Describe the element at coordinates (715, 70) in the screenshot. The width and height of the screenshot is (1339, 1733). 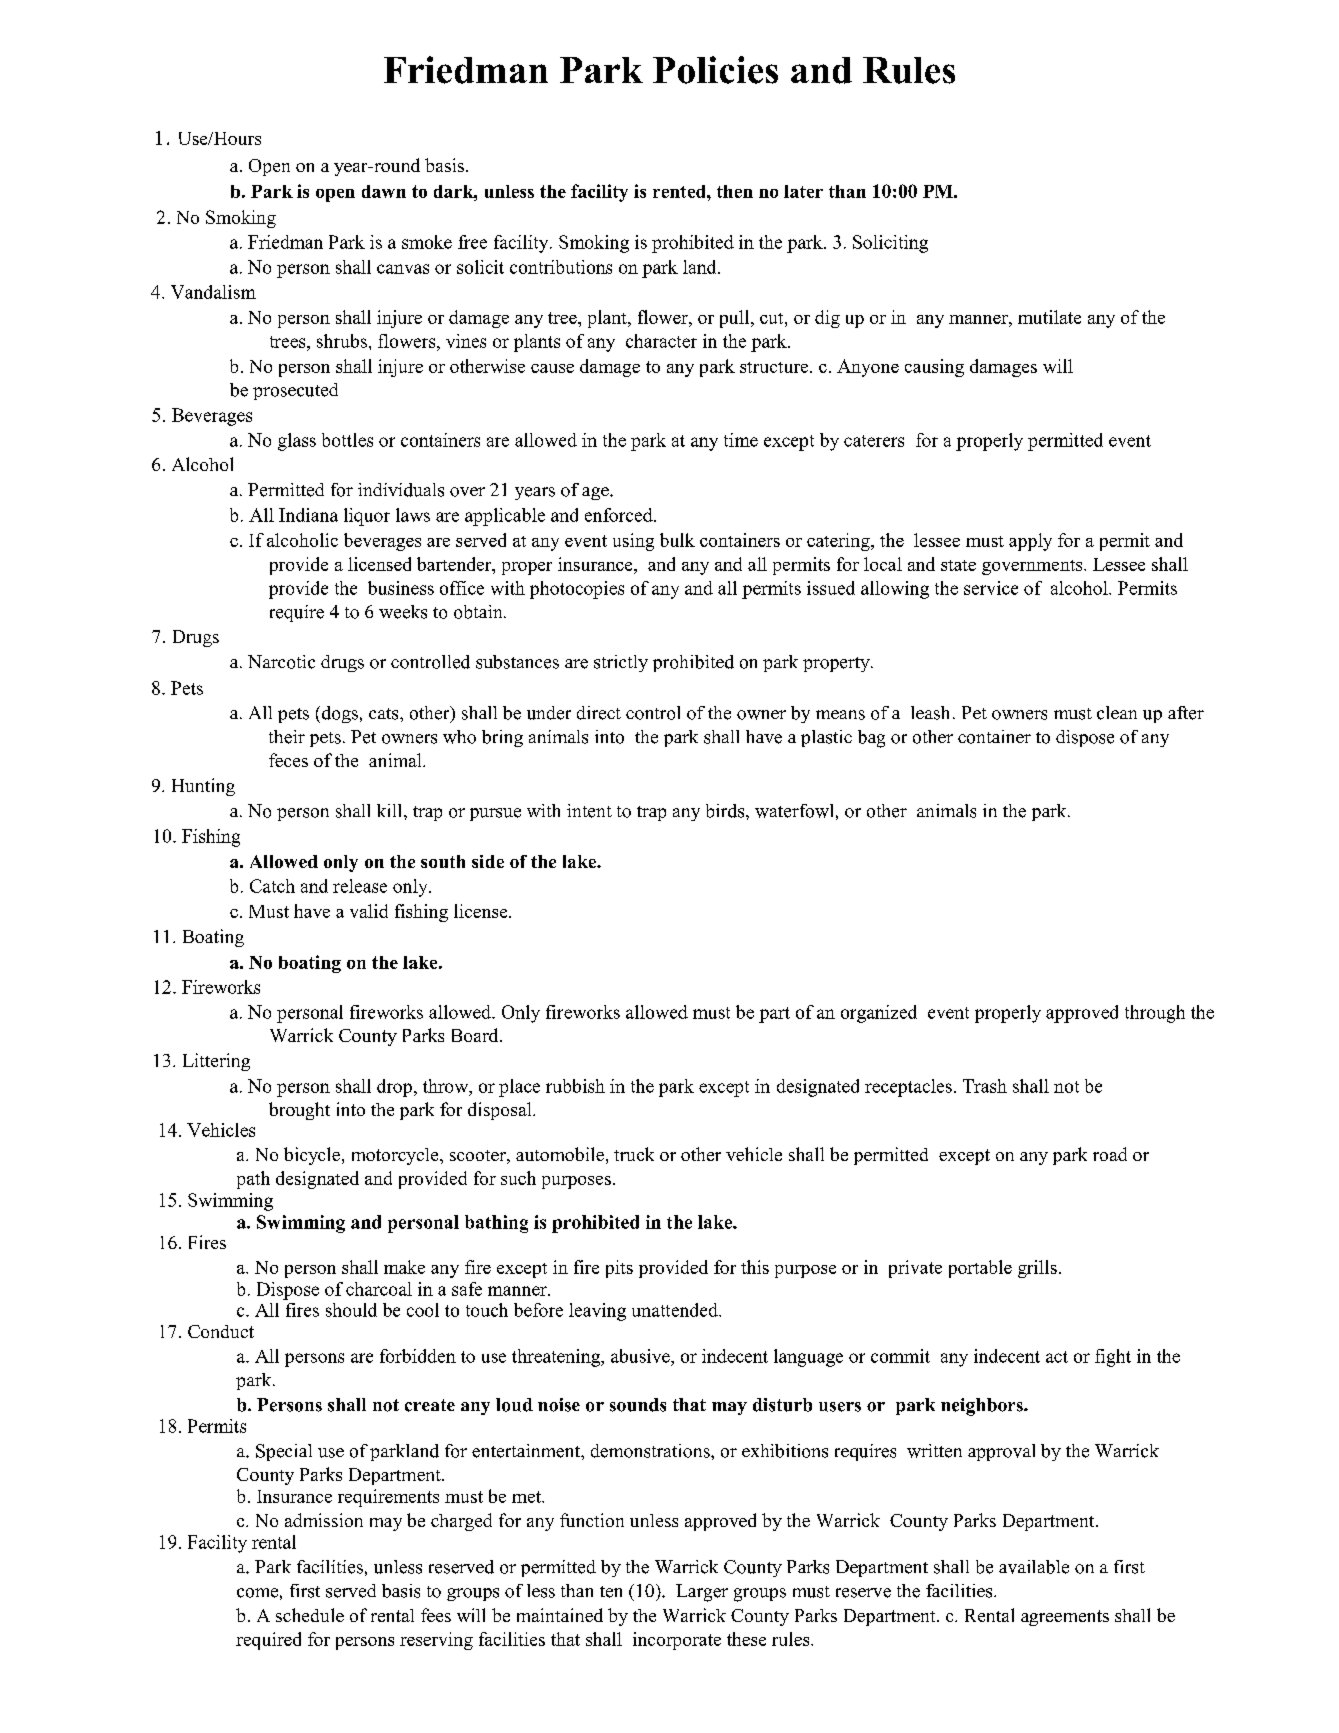
I see `Policies` at that location.
